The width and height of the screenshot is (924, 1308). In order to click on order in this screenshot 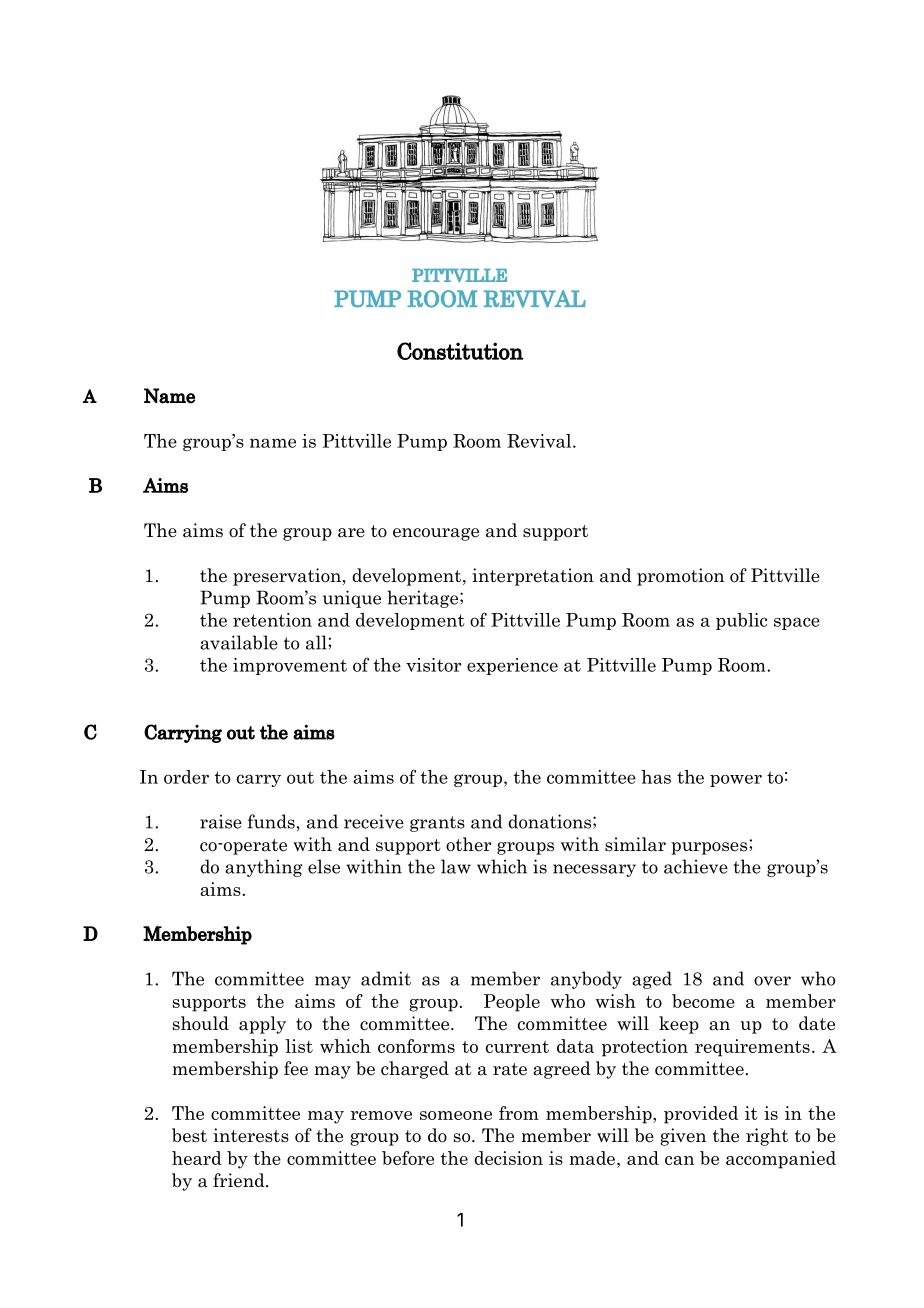, I will do `click(186, 777)`.
